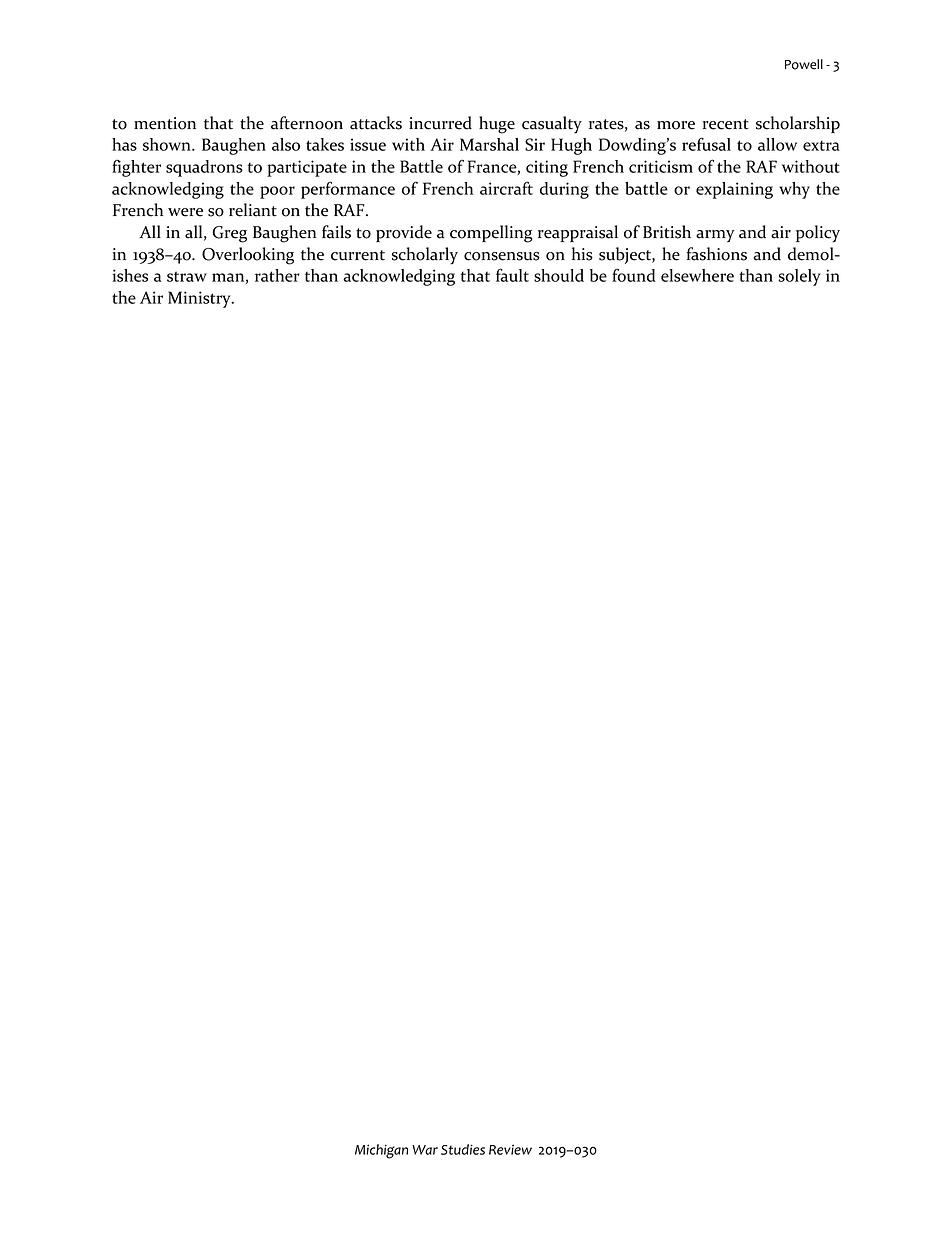  Describe the element at coordinates (510, 1149) in the page. I see `Review` at that location.
